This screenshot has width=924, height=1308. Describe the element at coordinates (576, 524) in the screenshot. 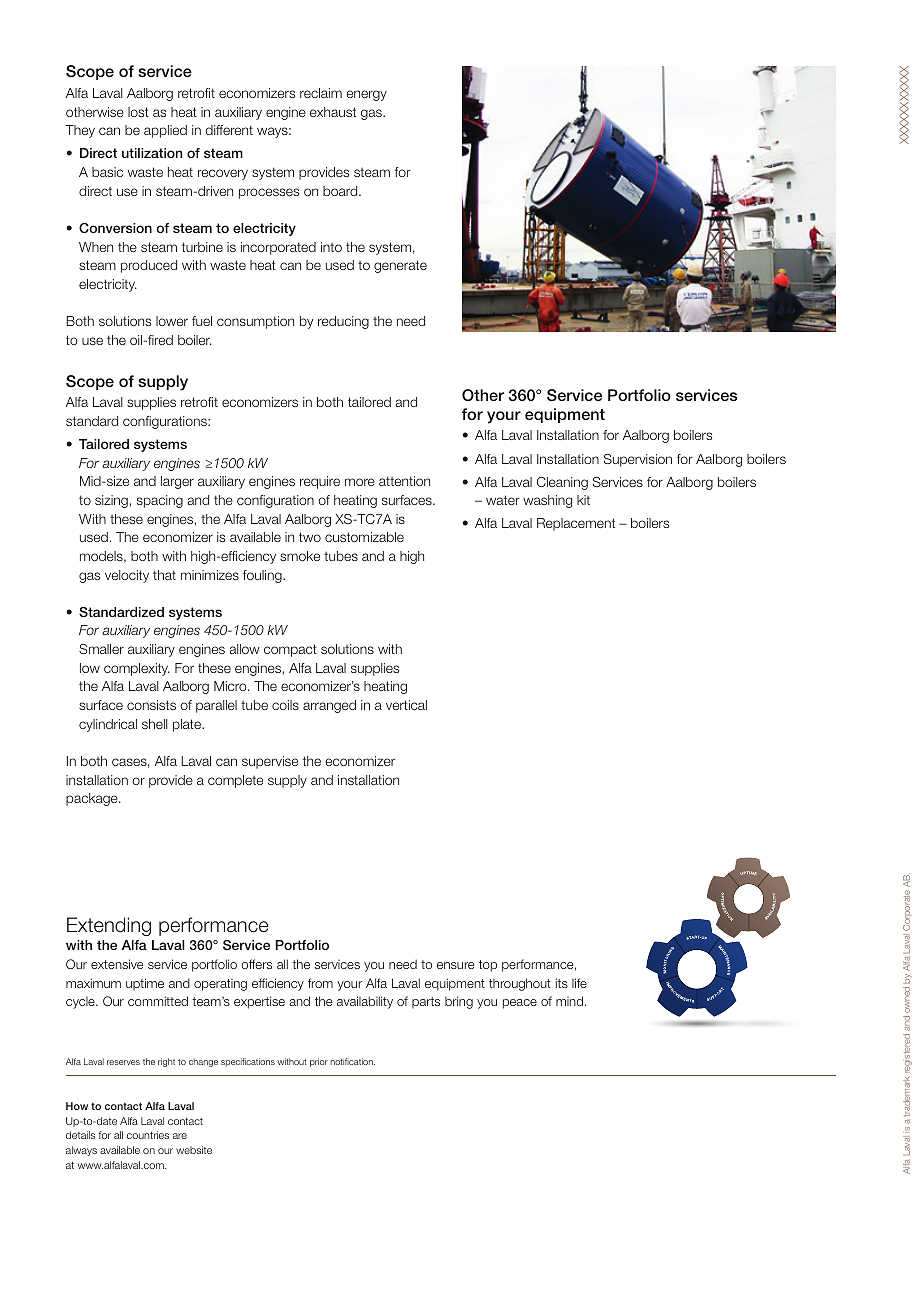

I see `Replacement` at that location.
